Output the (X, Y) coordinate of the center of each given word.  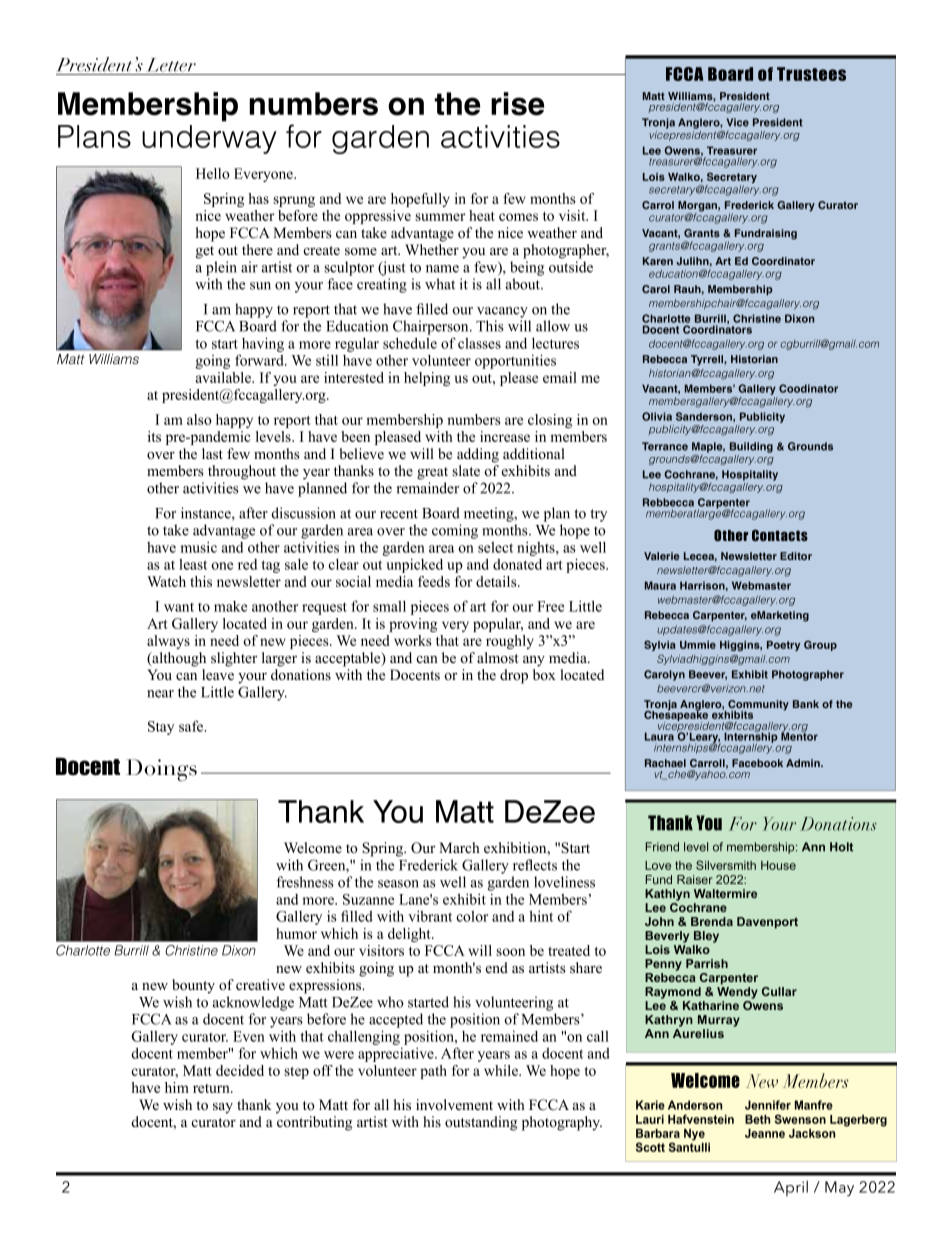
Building (751, 447)
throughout (242, 472)
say (223, 1108)
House (778, 865)
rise (517, 104)
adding (478, 455)
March (459, 847)
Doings (161, 770)
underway (209, 139)
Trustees (811, 74)
